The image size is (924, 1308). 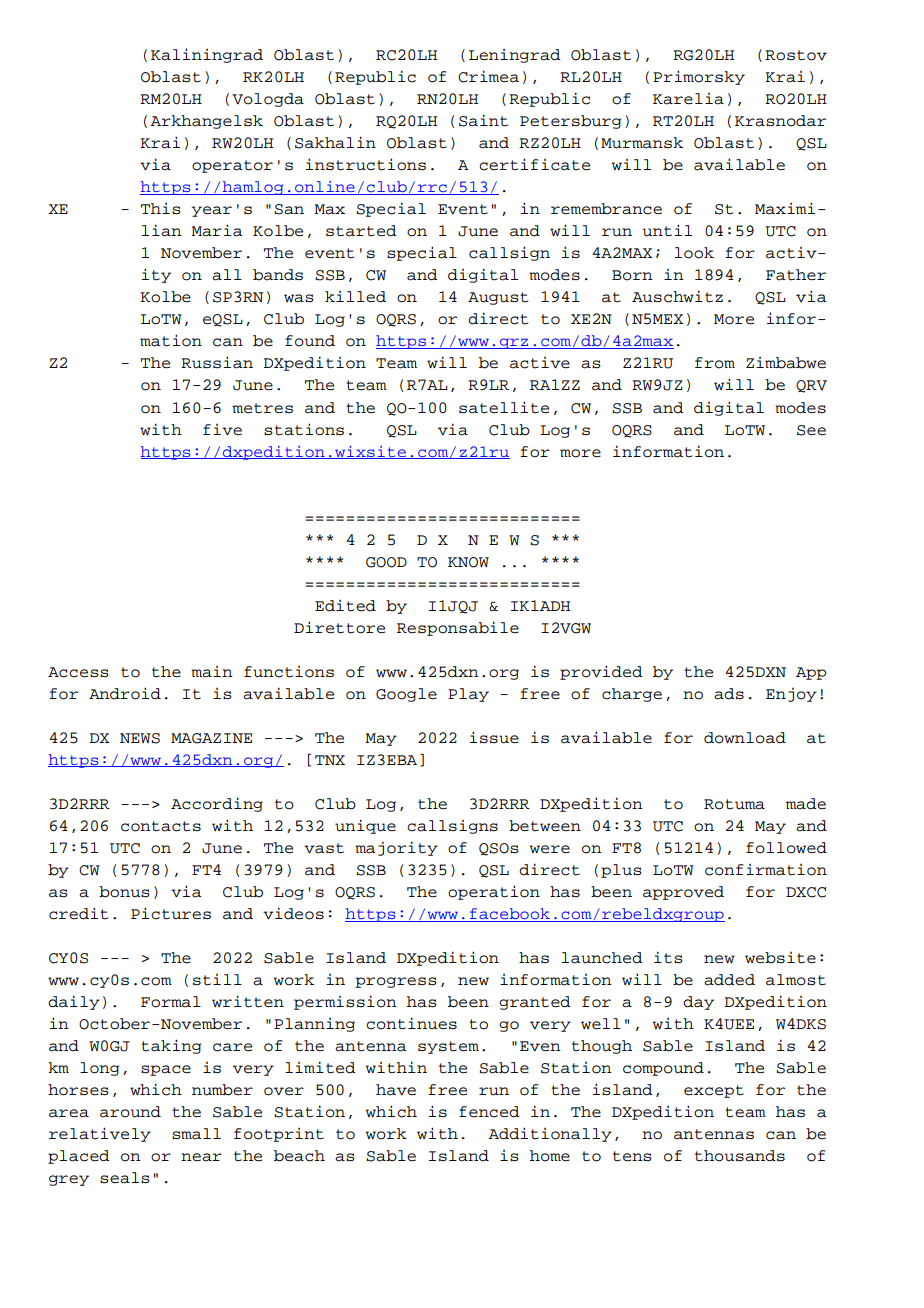 What do you see at coordinates (488, 76) in the screenshot?
I see `Crimea` at bounding box center [488, 76].
